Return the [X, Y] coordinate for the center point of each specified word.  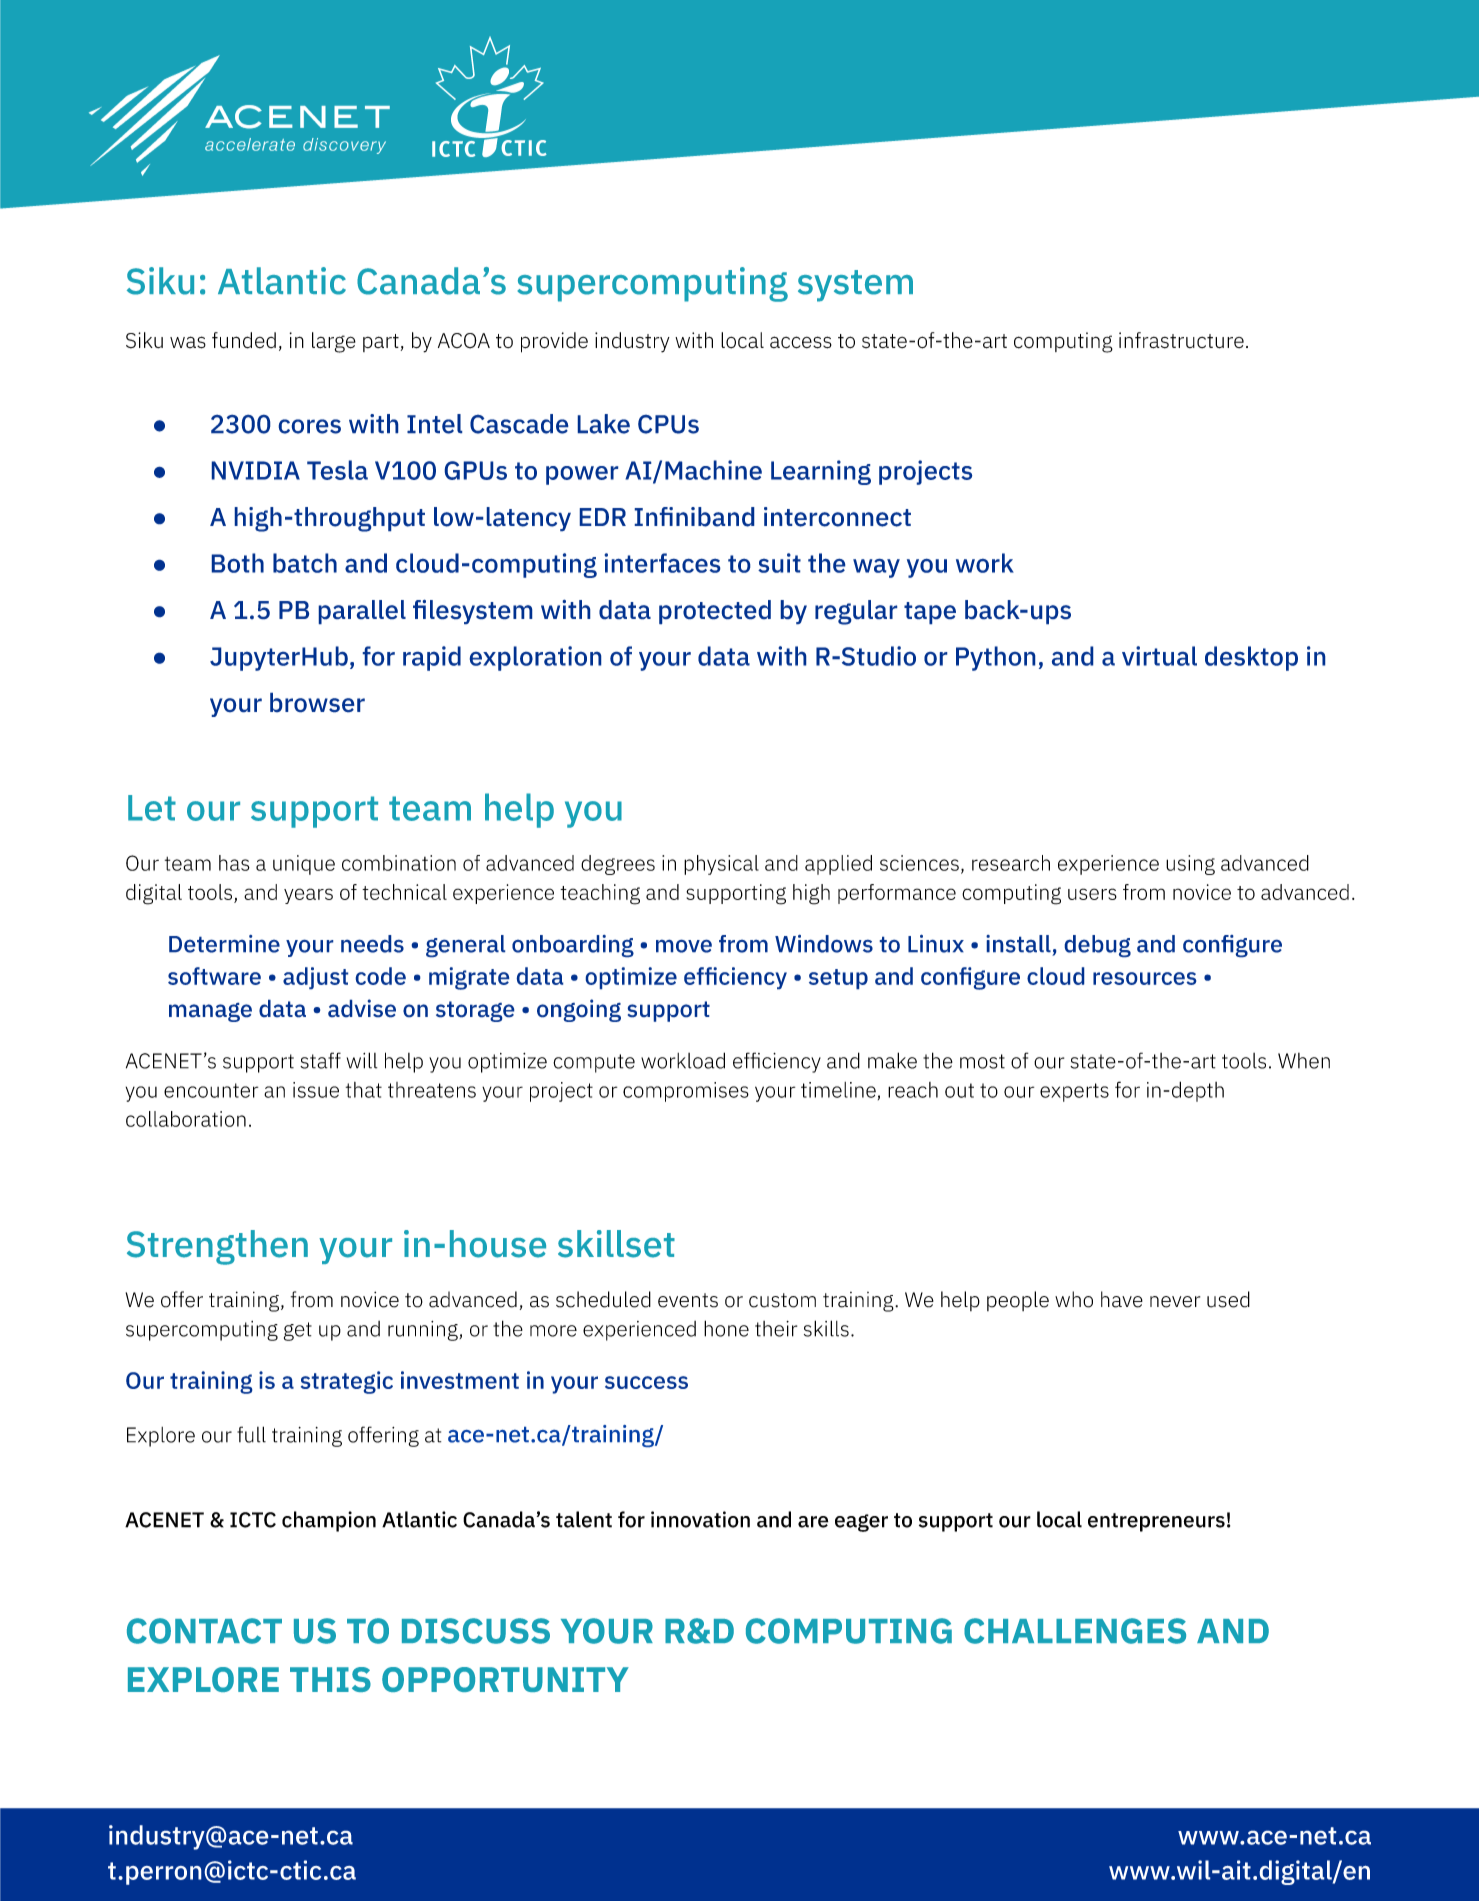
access [801, 342]
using [1190, 865]
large [334, 342]
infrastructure [1181, 340]
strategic [347, 1382]
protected [715, 612]
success [646, 1382]
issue [316, 1090]
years [308, 896]
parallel [362, 612]
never [1175, 1302]
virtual [1159, 656]
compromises [686, 1092]
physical [721, 865]
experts [1074, 1092]
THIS [330, 1679]
